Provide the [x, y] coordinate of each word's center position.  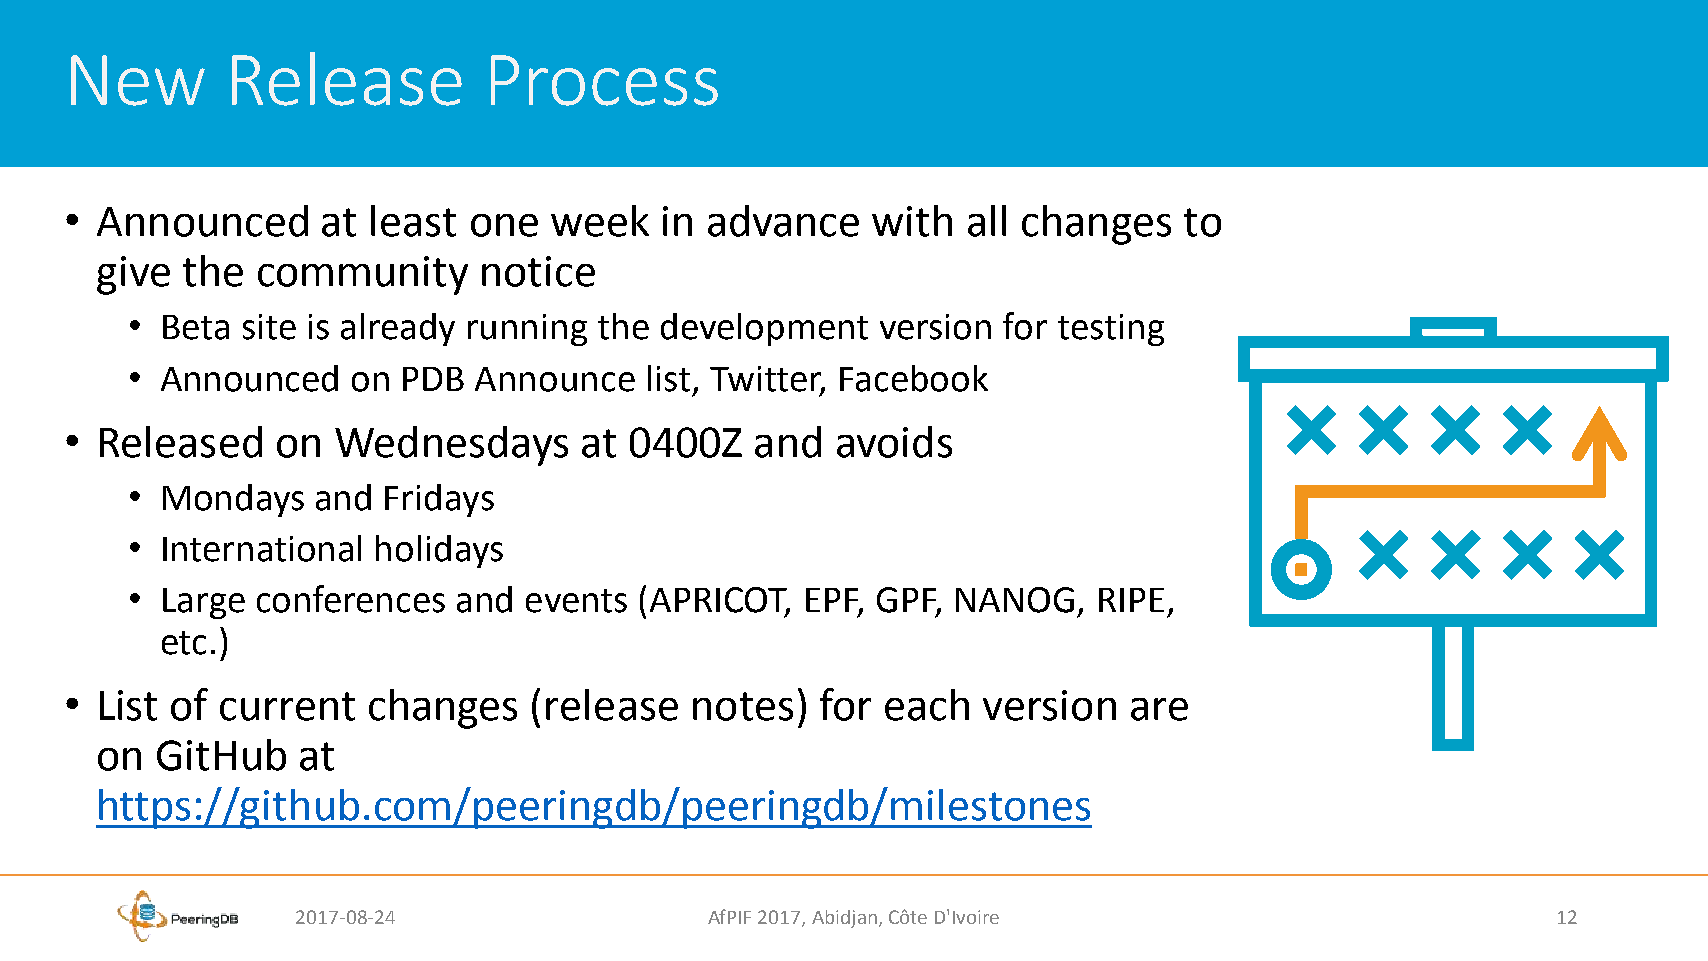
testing [1111, 330]
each [927, 705]
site [269, 327]
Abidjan [844, 919]
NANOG [1015, 600]
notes [743, 706]
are [1159, 709]
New [138, 80]
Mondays [233, 500]
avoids [894, 442]
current [287, 706]
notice [538, 271]
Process [604, 80]
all [987, 221]
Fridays [439, 500]
